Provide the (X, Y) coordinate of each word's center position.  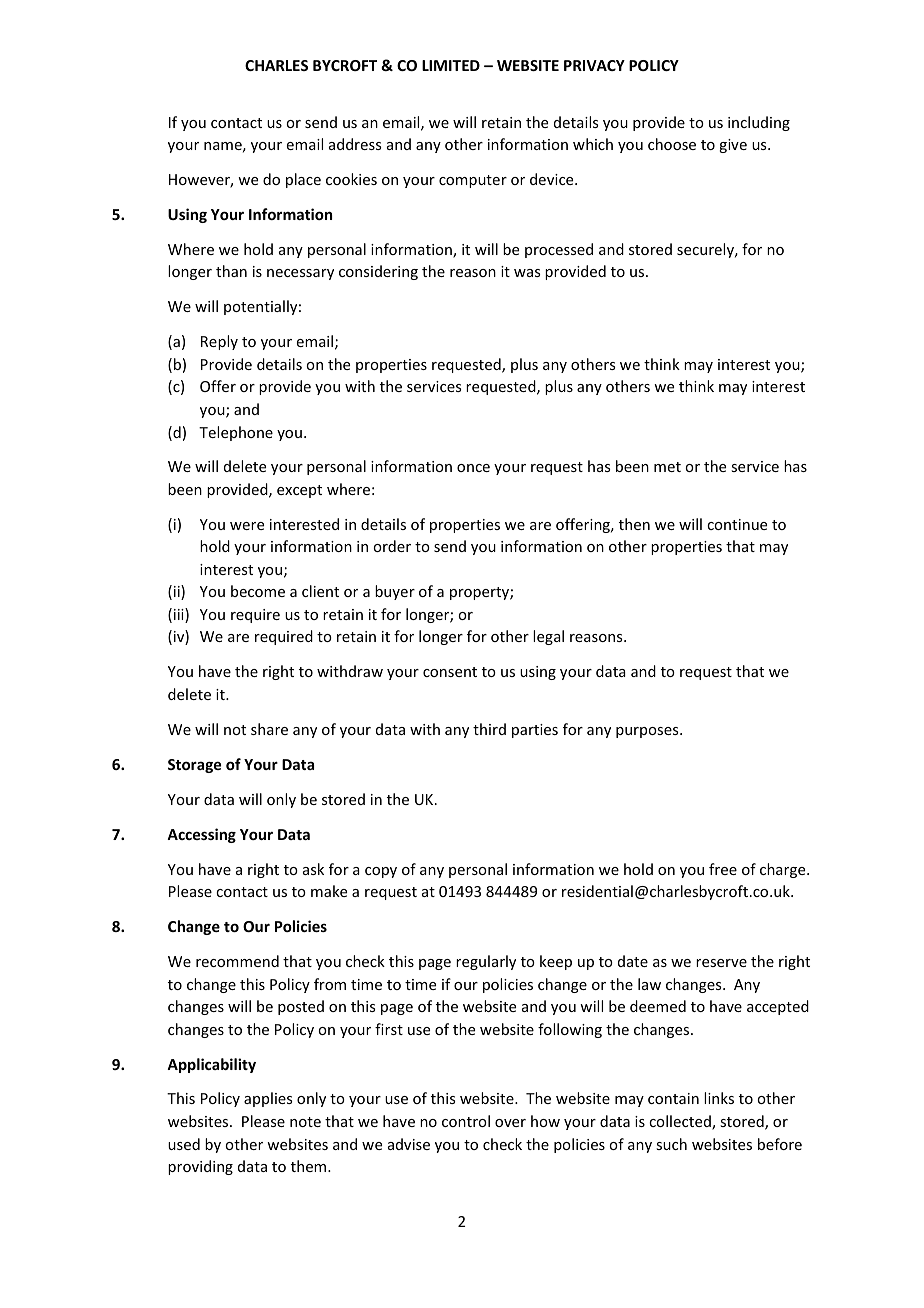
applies (268, 1099)
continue (737, 524)
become (258, 591)
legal (548, 637)
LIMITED (451, 65)
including (759, 123)
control (466, 1121)
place (303, 180)
